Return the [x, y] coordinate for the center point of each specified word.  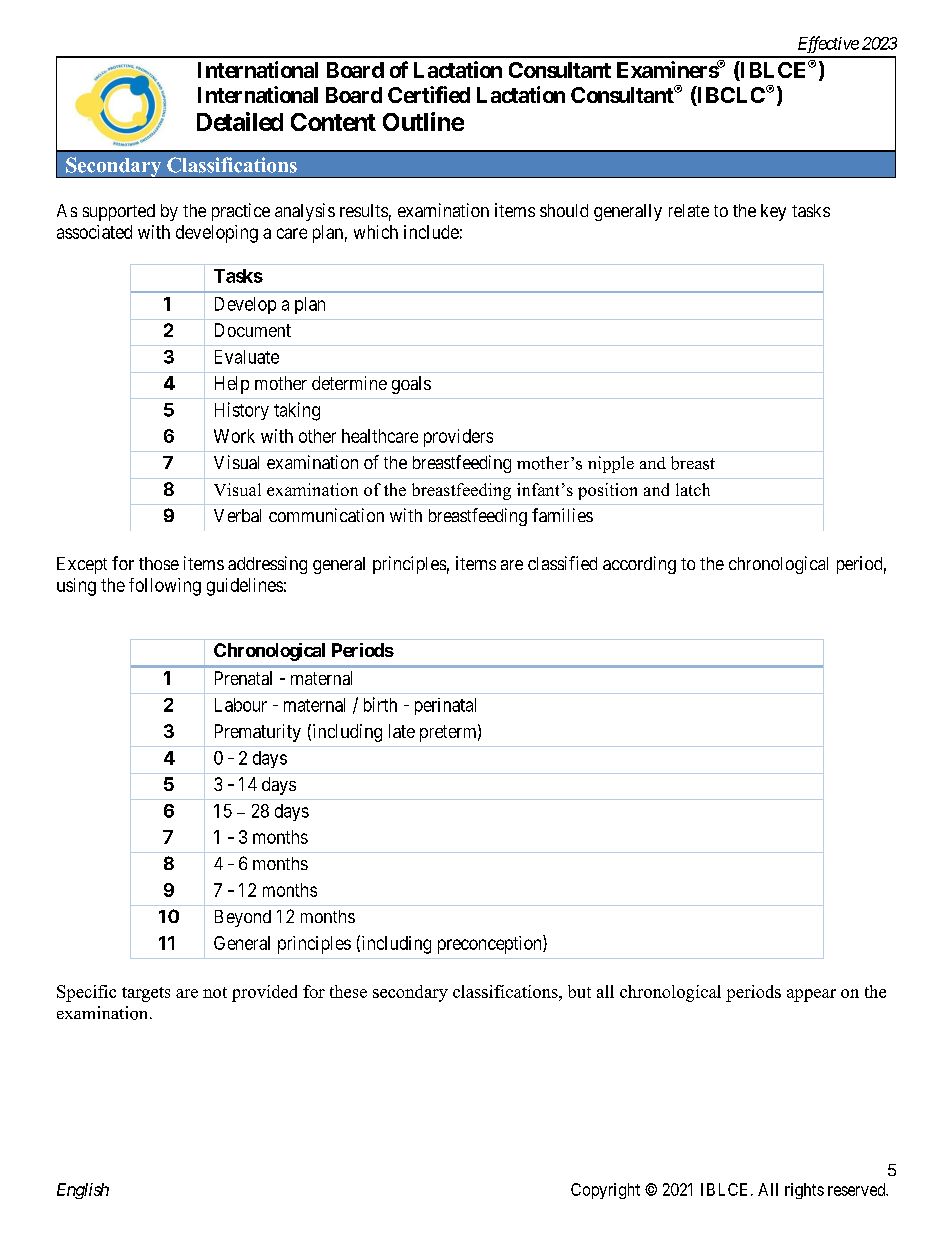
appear [811, 995]
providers [458, 438]
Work [234, 436]
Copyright [605, 1191]
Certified [429, 94]
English [83, 1191]
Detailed [240, 121]
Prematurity [258, 733]
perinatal [445, 706]
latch [693, 489]
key [773, 212]
